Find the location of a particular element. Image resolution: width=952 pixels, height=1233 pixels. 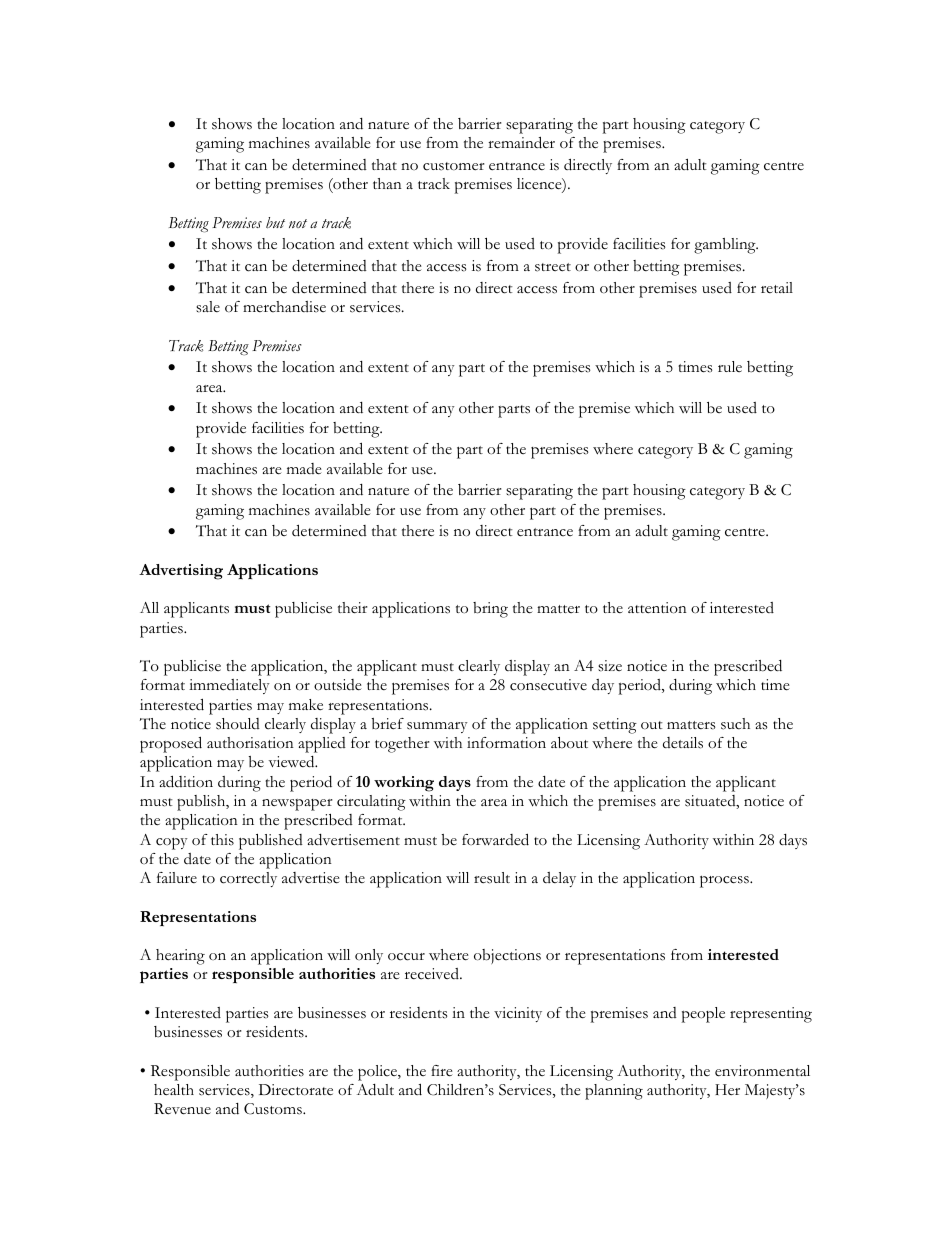

rule is located at coordinates (730, 366).
